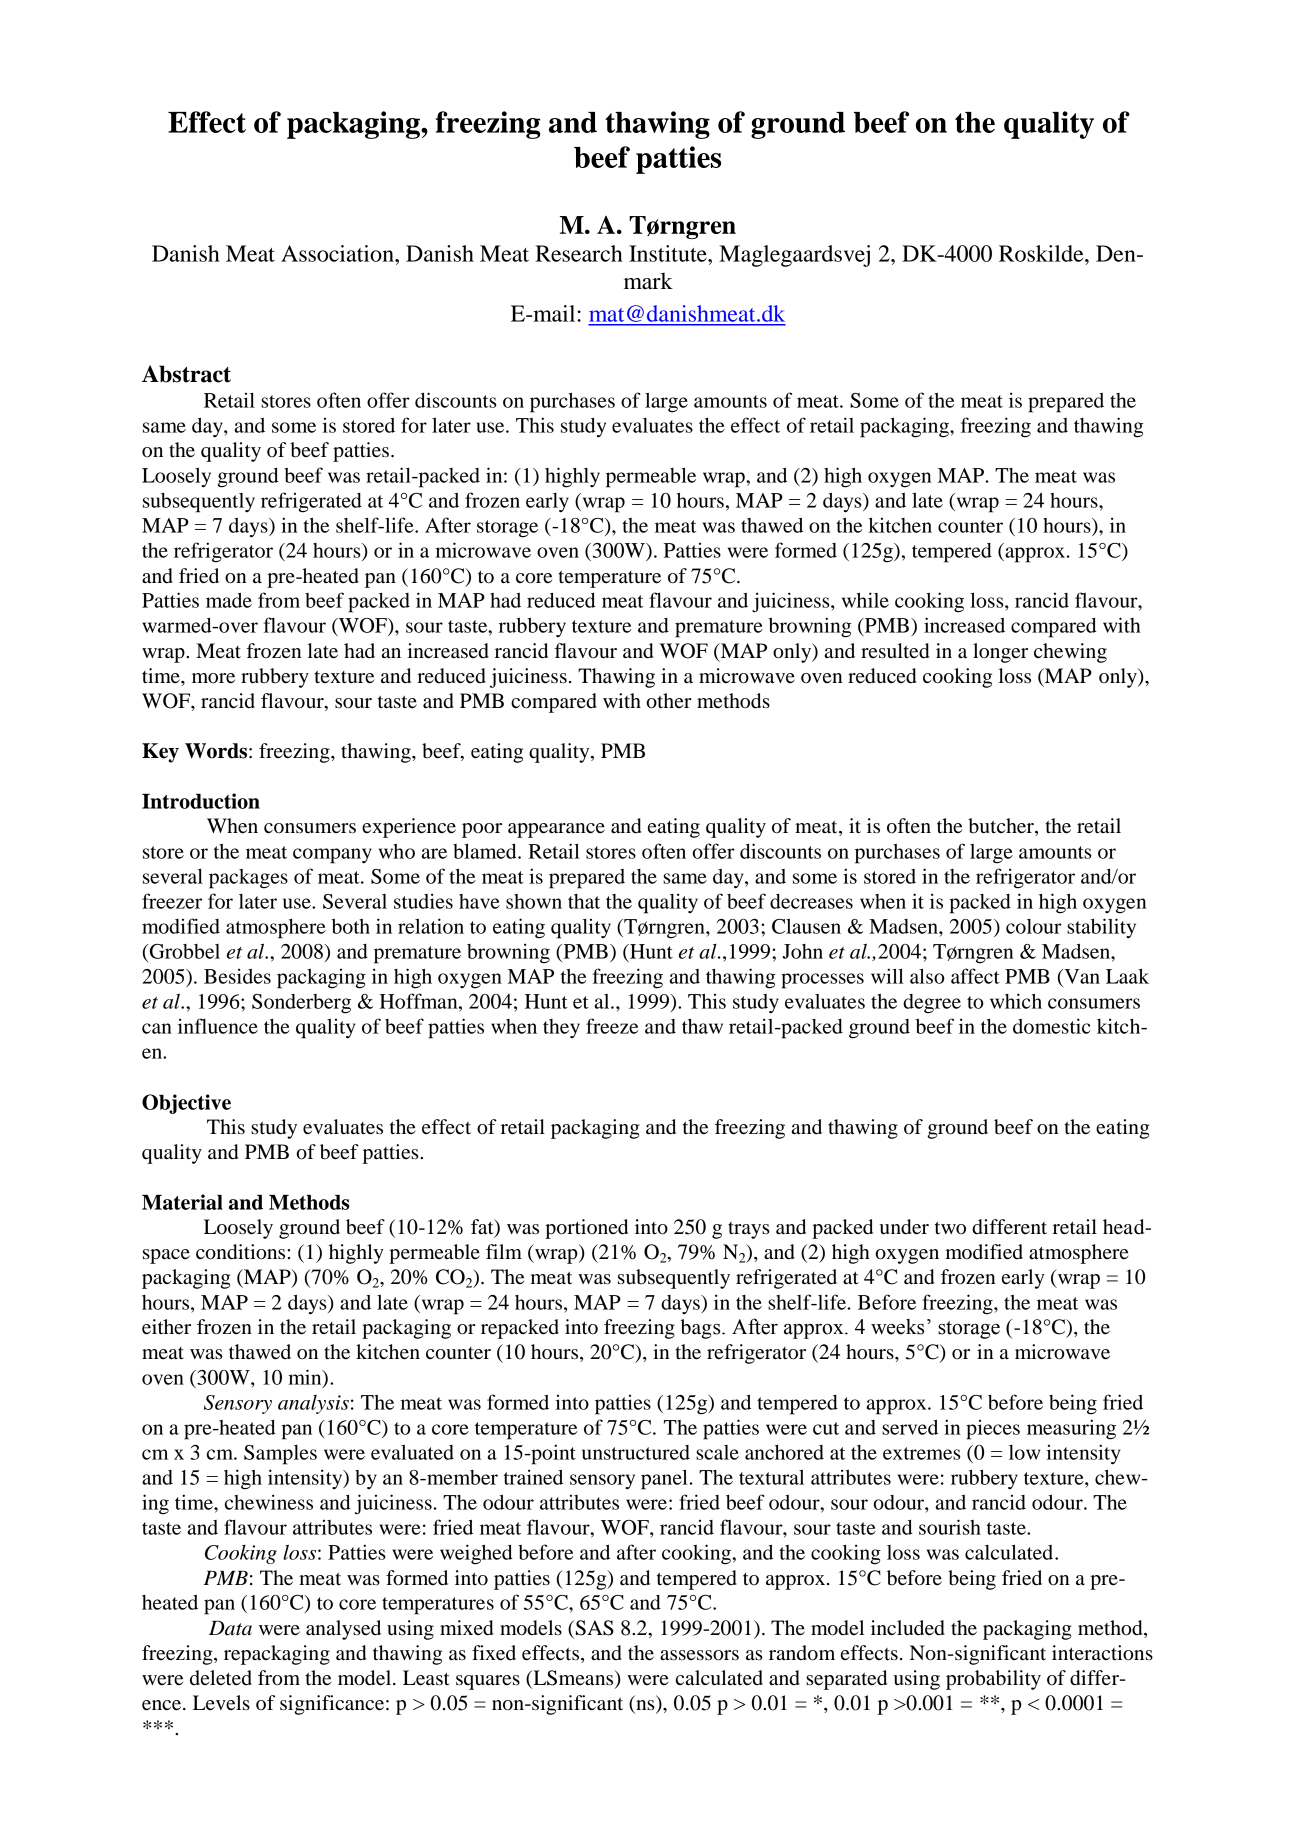 The height and width of the document is (1834, 1296). Describe the element at coordinates (636, 1452) in the document. I see `unstructured` at that location.
